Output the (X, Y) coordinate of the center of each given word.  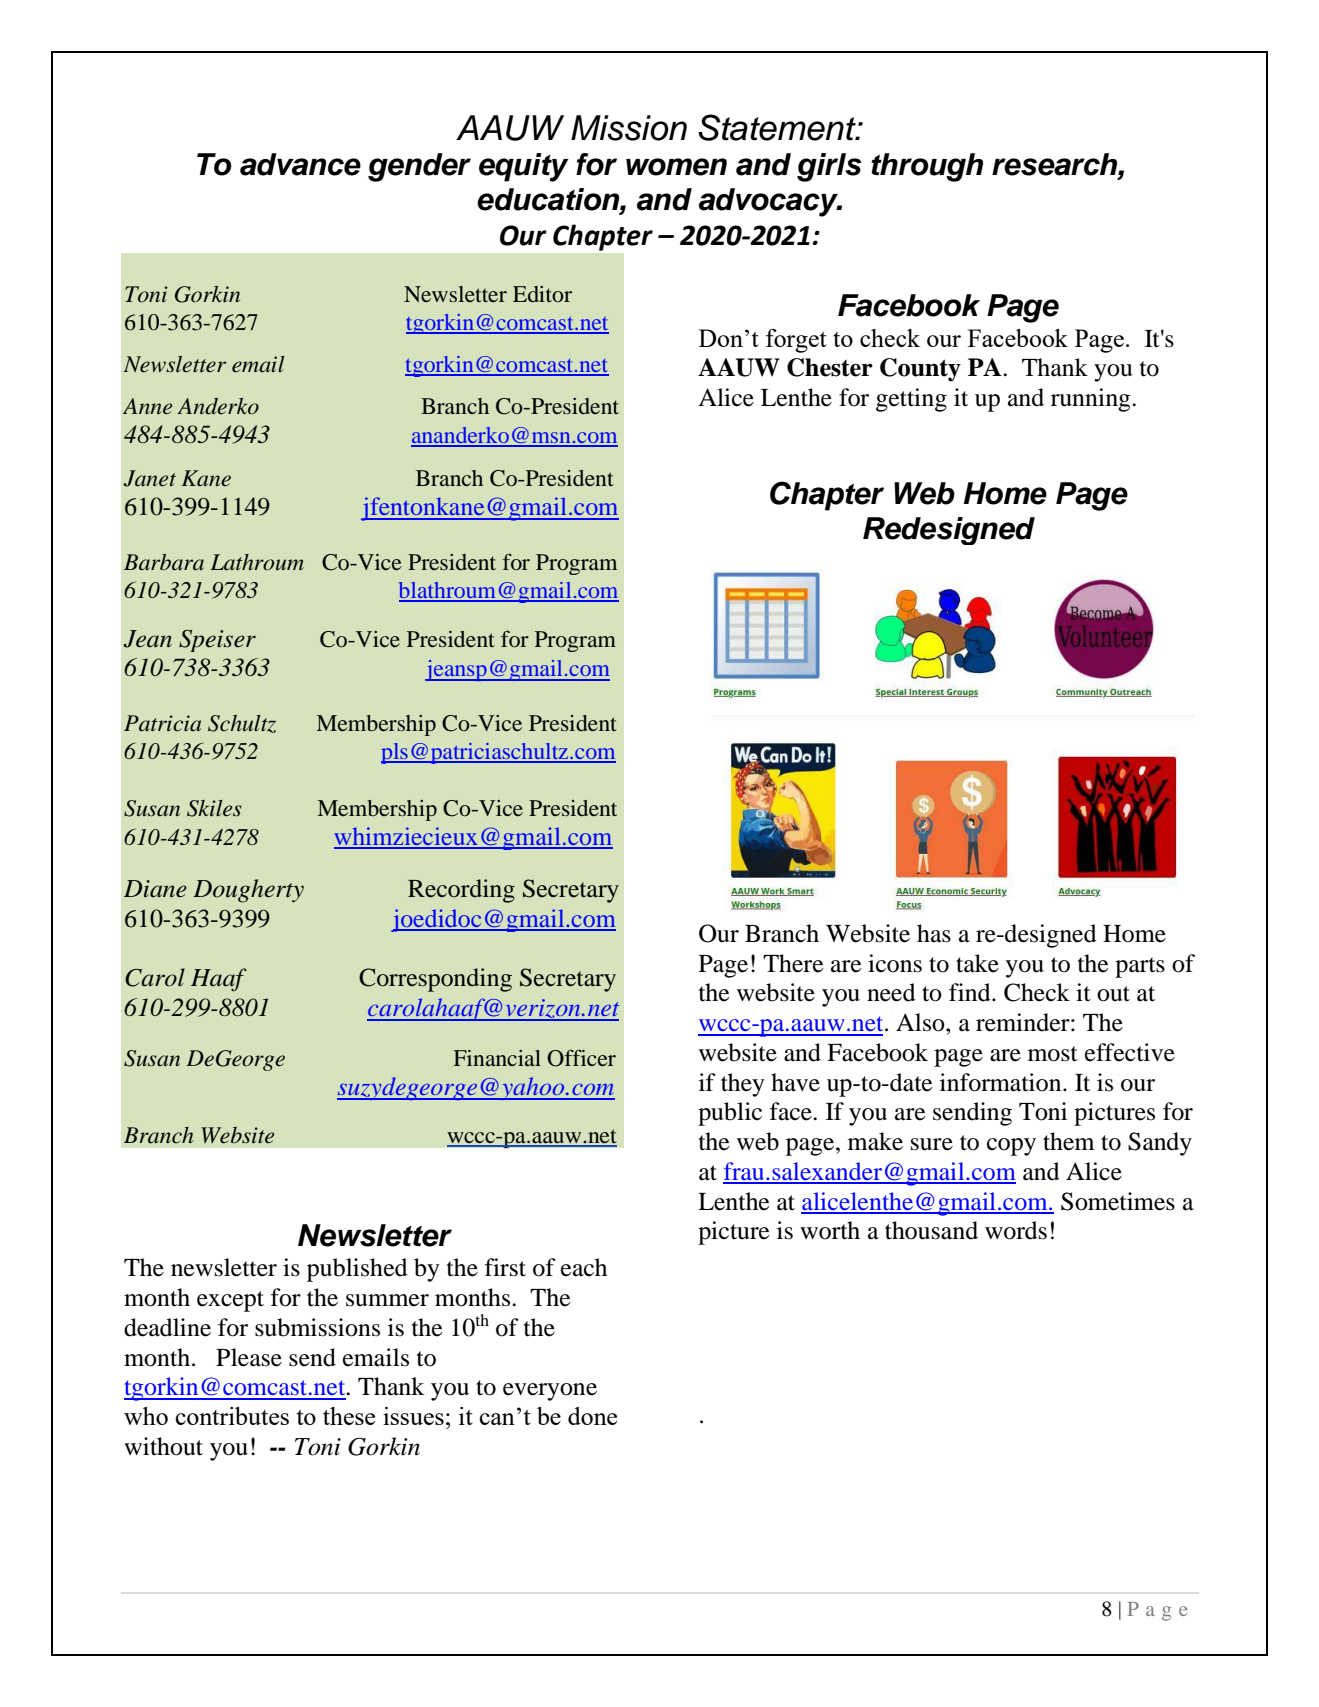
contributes (232, 1416)
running (1092, 400)
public (730, 1114)
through (927, 167)
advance (300, 164)
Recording (461, 891)
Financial (497, 1058)
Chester (830, 367)
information (1002, 1082)
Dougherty (248, 891)
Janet (150, 478)
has (934, 933)
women (676, 167)
